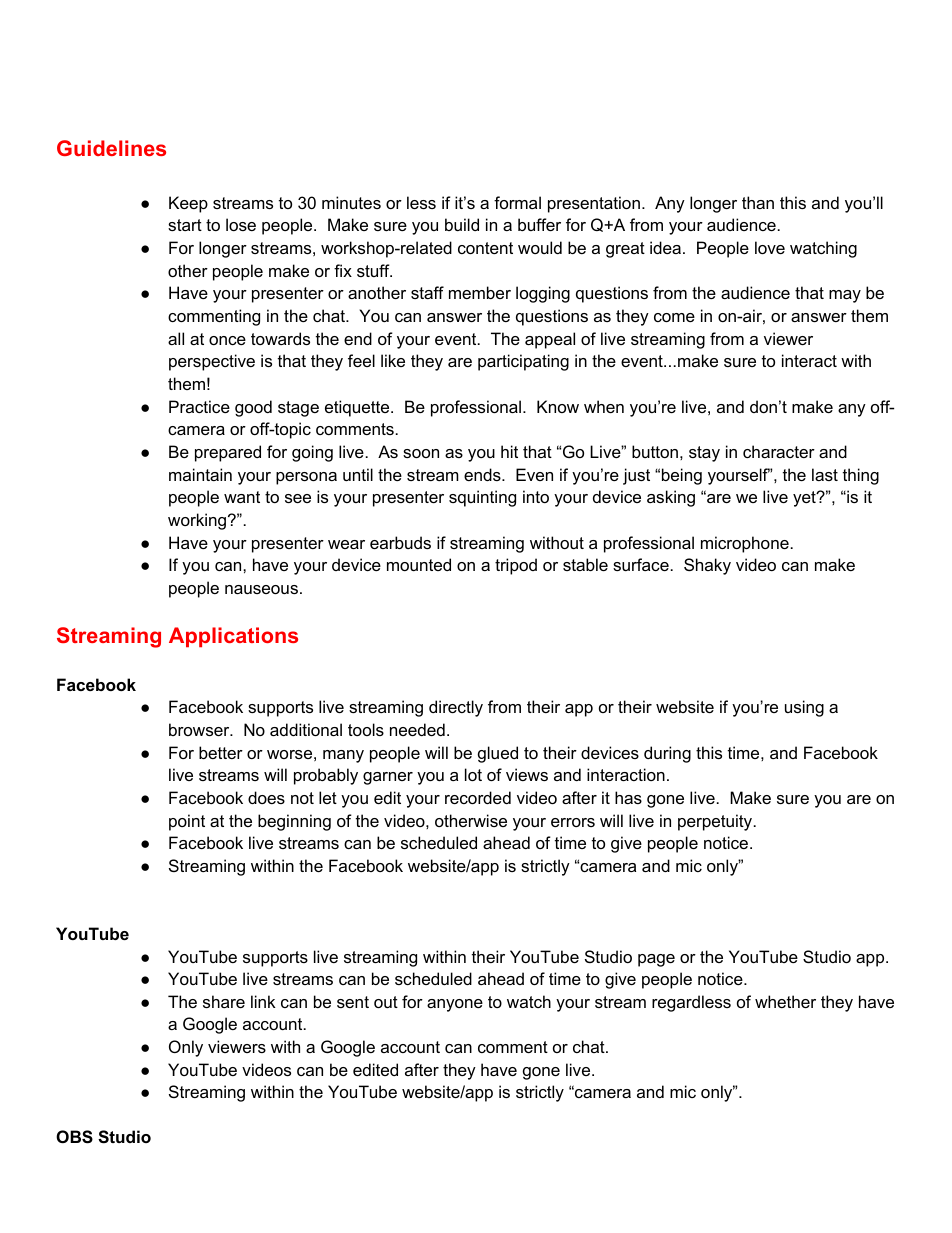 The width and height of the document is (952, 1233). I want to click on character, so click(779, 451).
